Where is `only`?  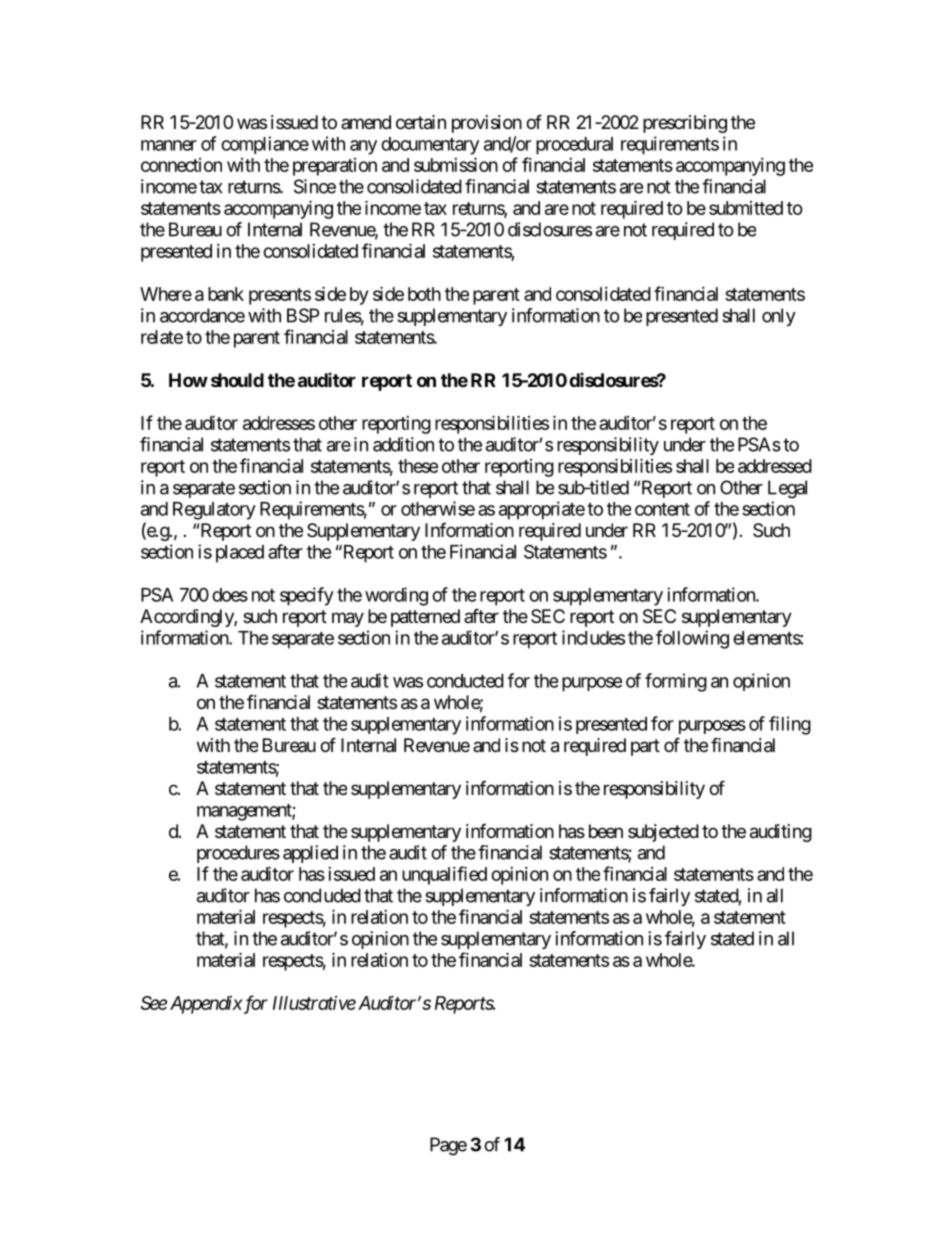
only is located at coordinates (779, 317).
